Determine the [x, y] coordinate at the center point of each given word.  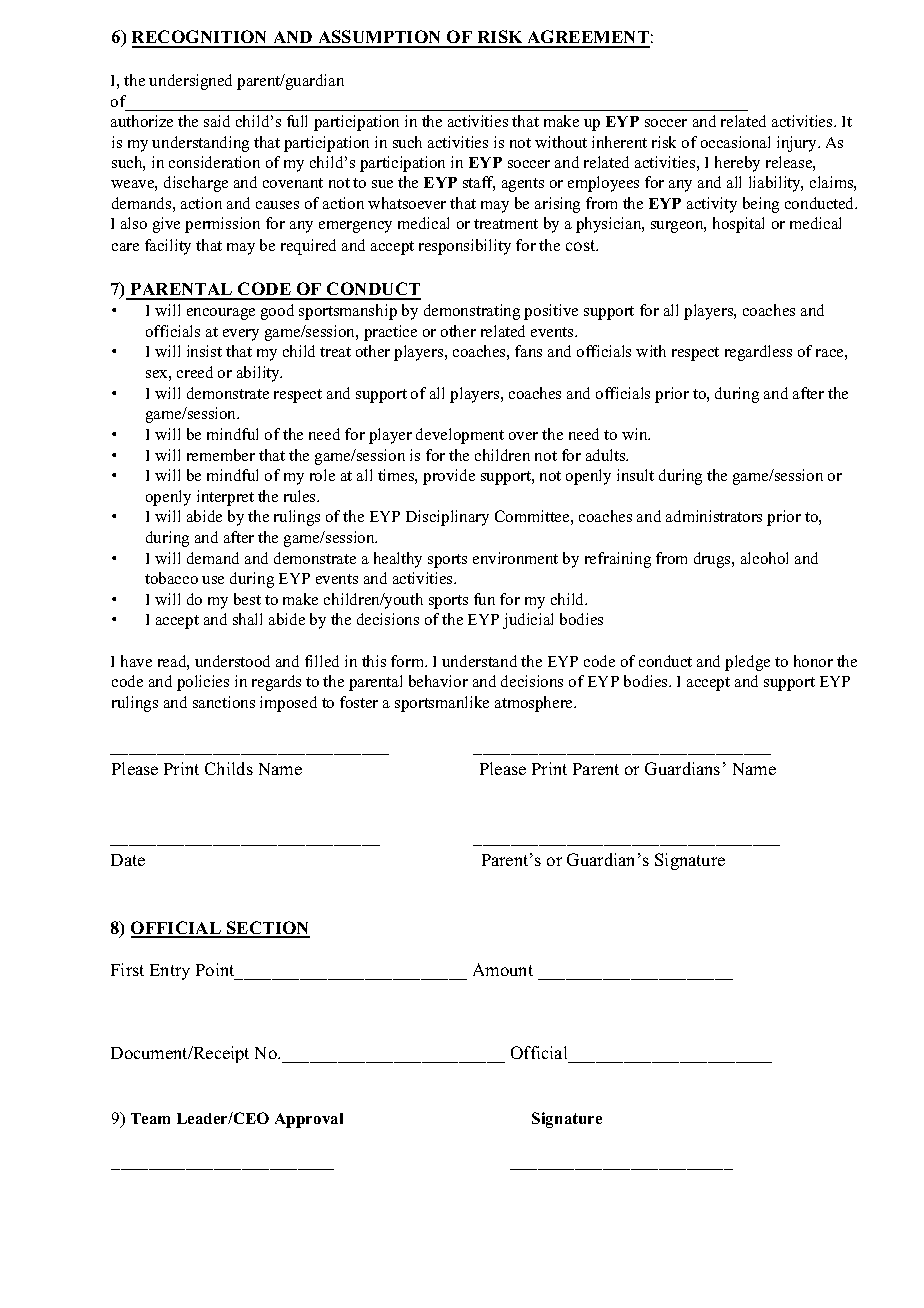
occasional [735, 142]
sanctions [224, 702]
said [217, 121]
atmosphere [535, 704]
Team [150, 1118]
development [460, 436]
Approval [309, 1120]
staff [479, 183]
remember [221, 455]
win [636, 434]
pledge [747, 663]
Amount [503, 969]
